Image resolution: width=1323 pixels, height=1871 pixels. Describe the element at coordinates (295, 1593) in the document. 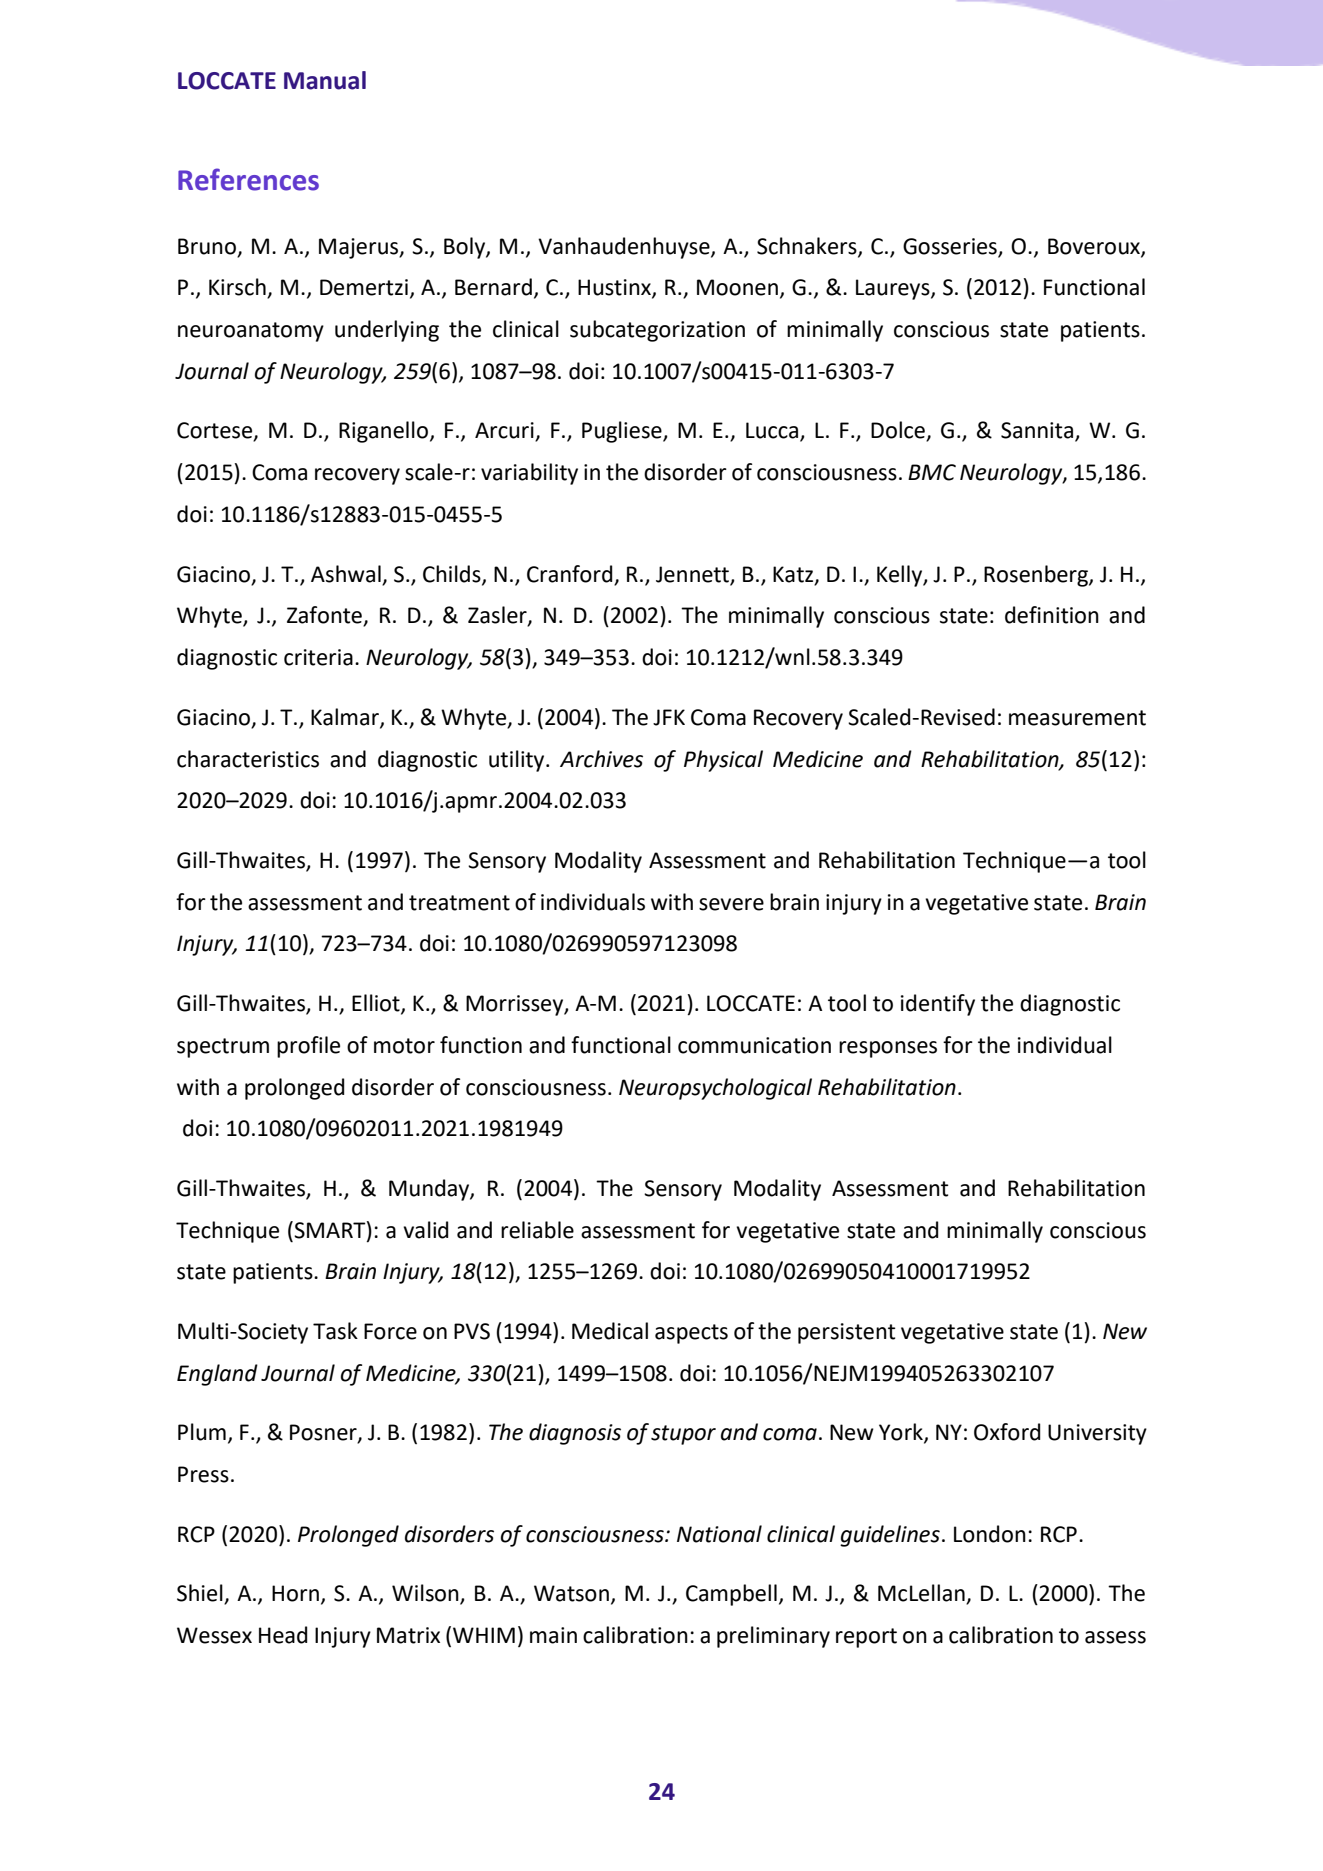

I see `Horn` at that location.
